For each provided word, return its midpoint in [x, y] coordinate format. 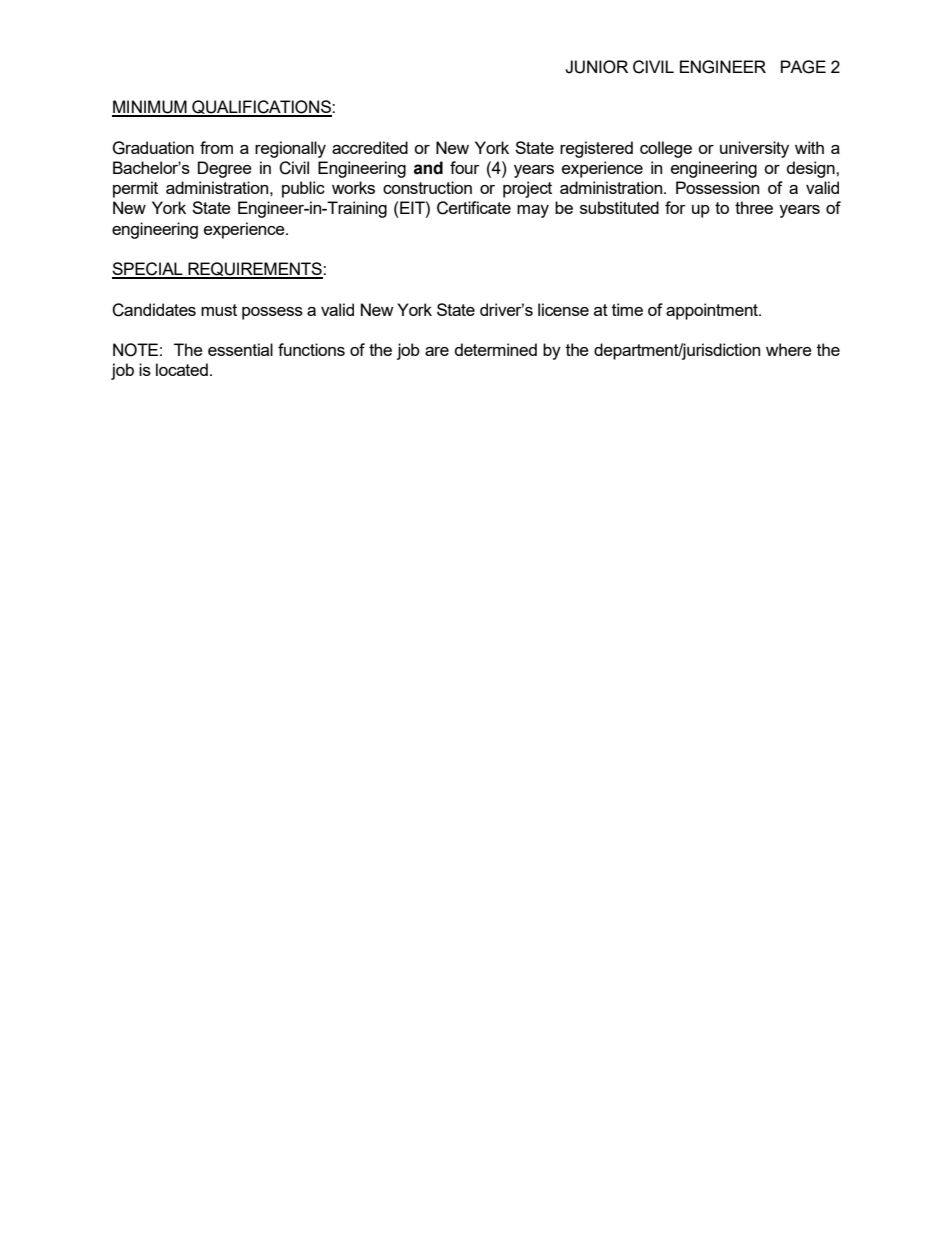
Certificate [474, 208]
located [182, 369]
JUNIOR [596, 67]
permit [135, 189]
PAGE [803, 67]
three [754, 207]
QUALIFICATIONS [261, 108]
